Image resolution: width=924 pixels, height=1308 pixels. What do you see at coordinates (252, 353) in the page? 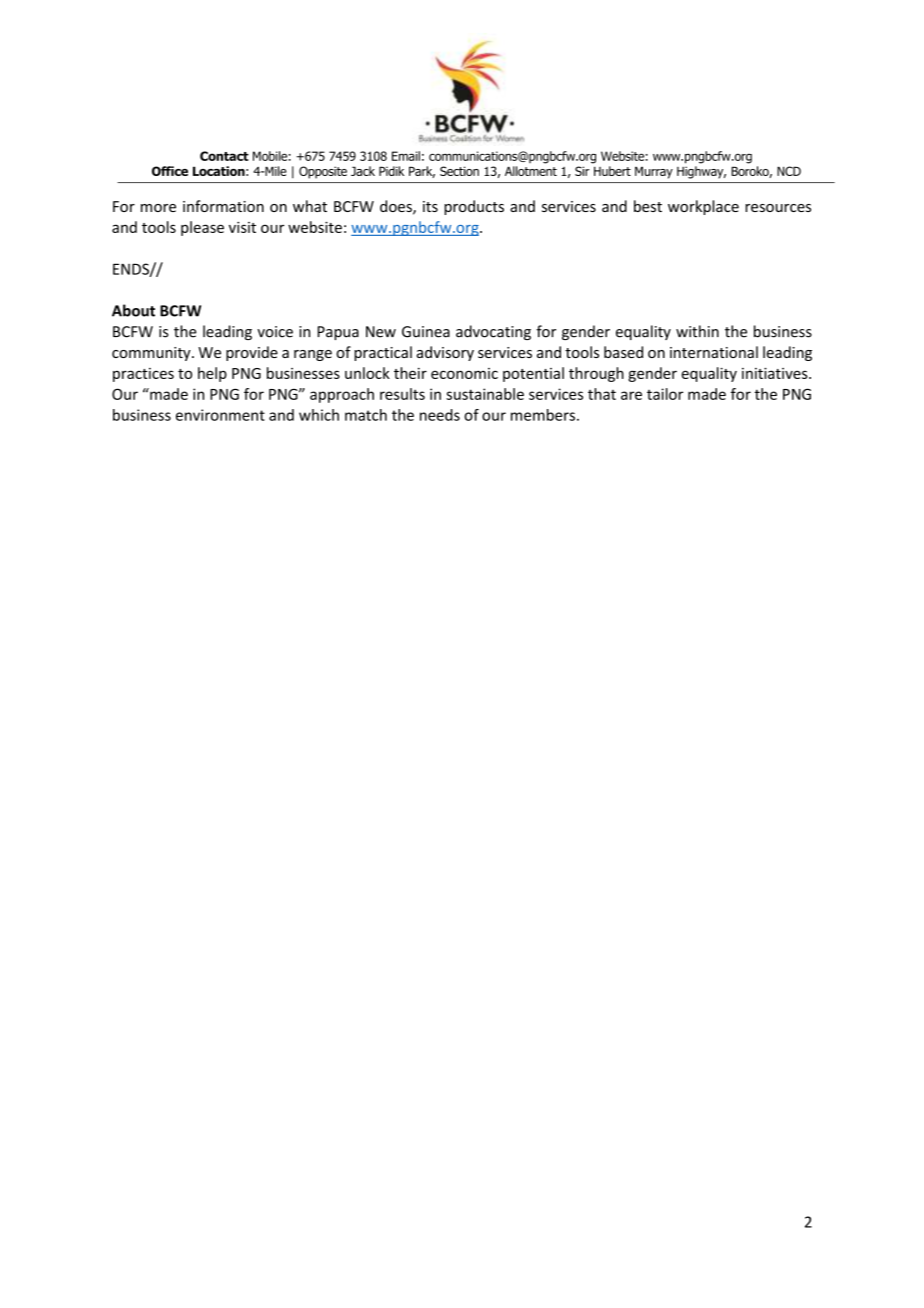
I see `provide` at bounding box center [252, 353].
